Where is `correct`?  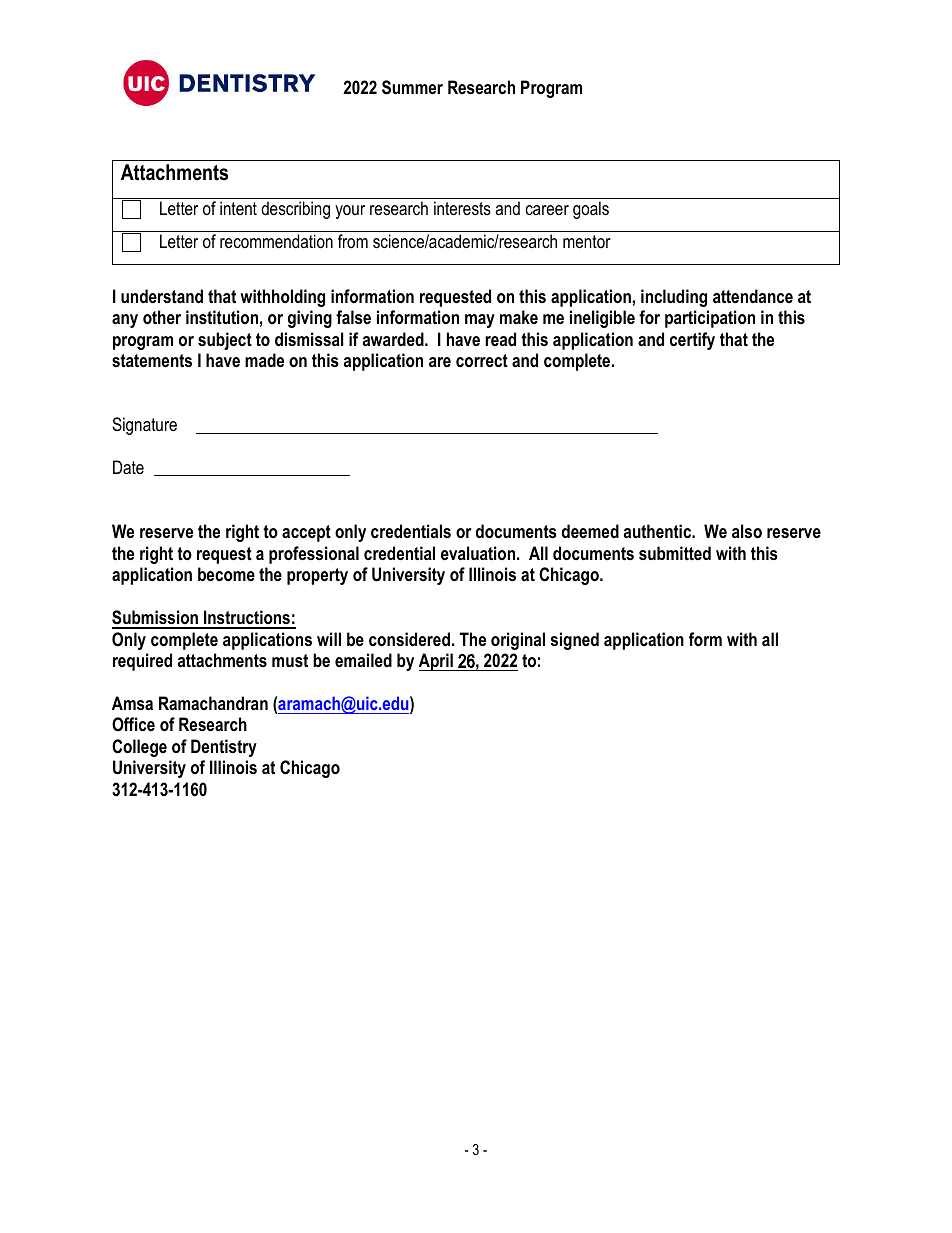 correct is located at coordinates (482, 360).
